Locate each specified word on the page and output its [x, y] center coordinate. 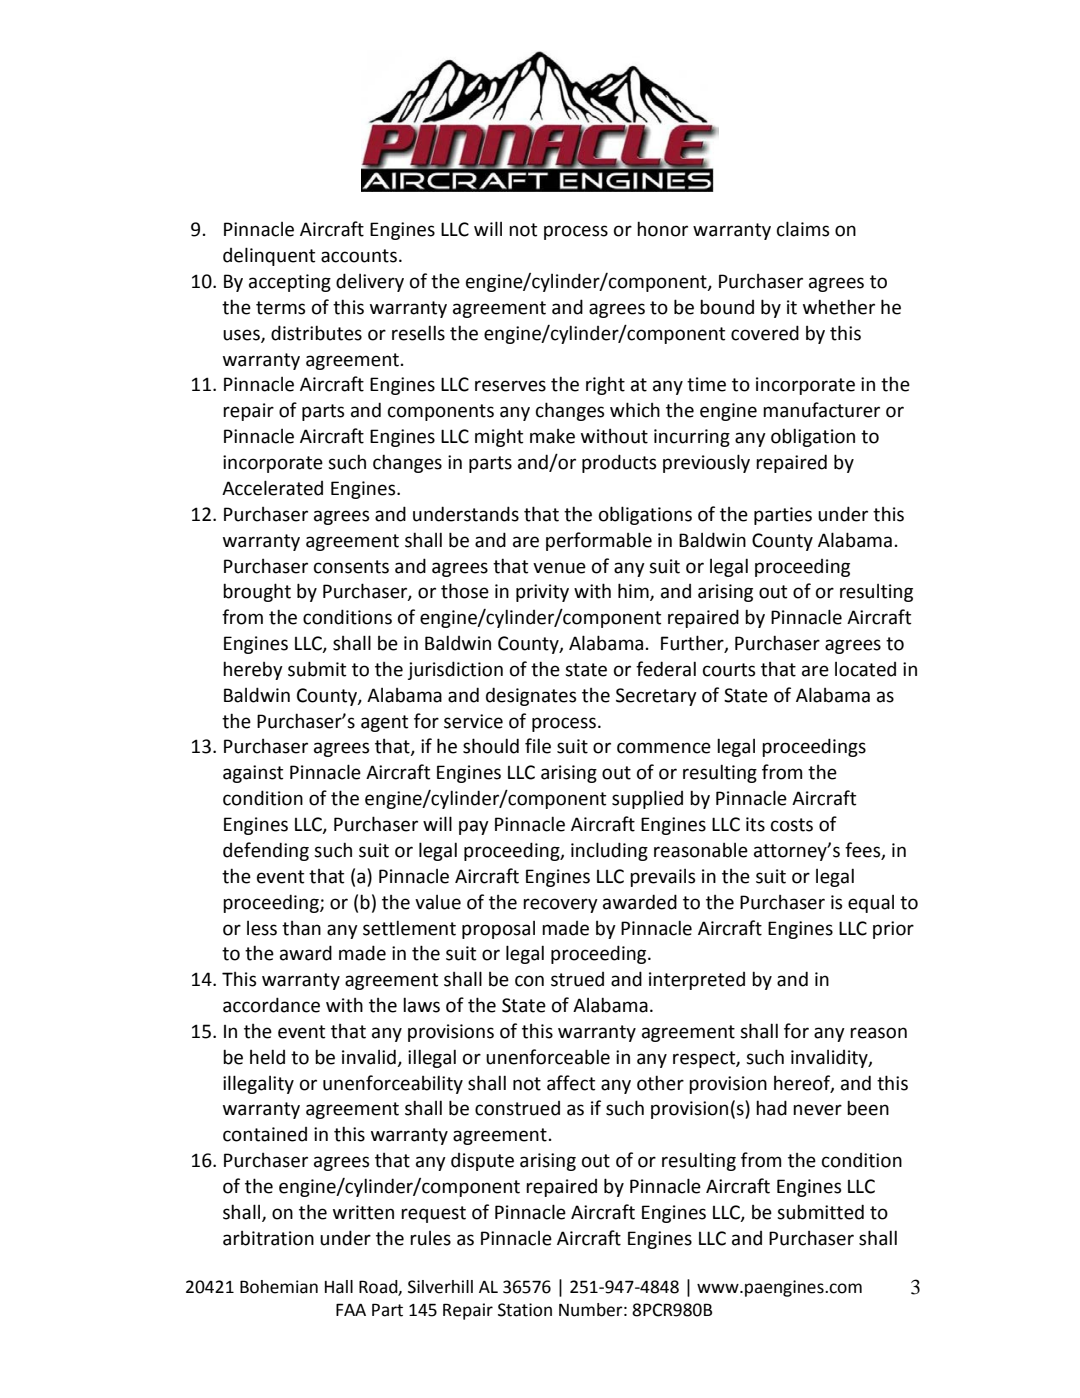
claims [803, 229]
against [253, 774]
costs [792, 825]
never [817, 1110]
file [538, 746]
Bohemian [279, 1287]
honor [662, 229]
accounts [359, 256]
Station [525, 1310]
